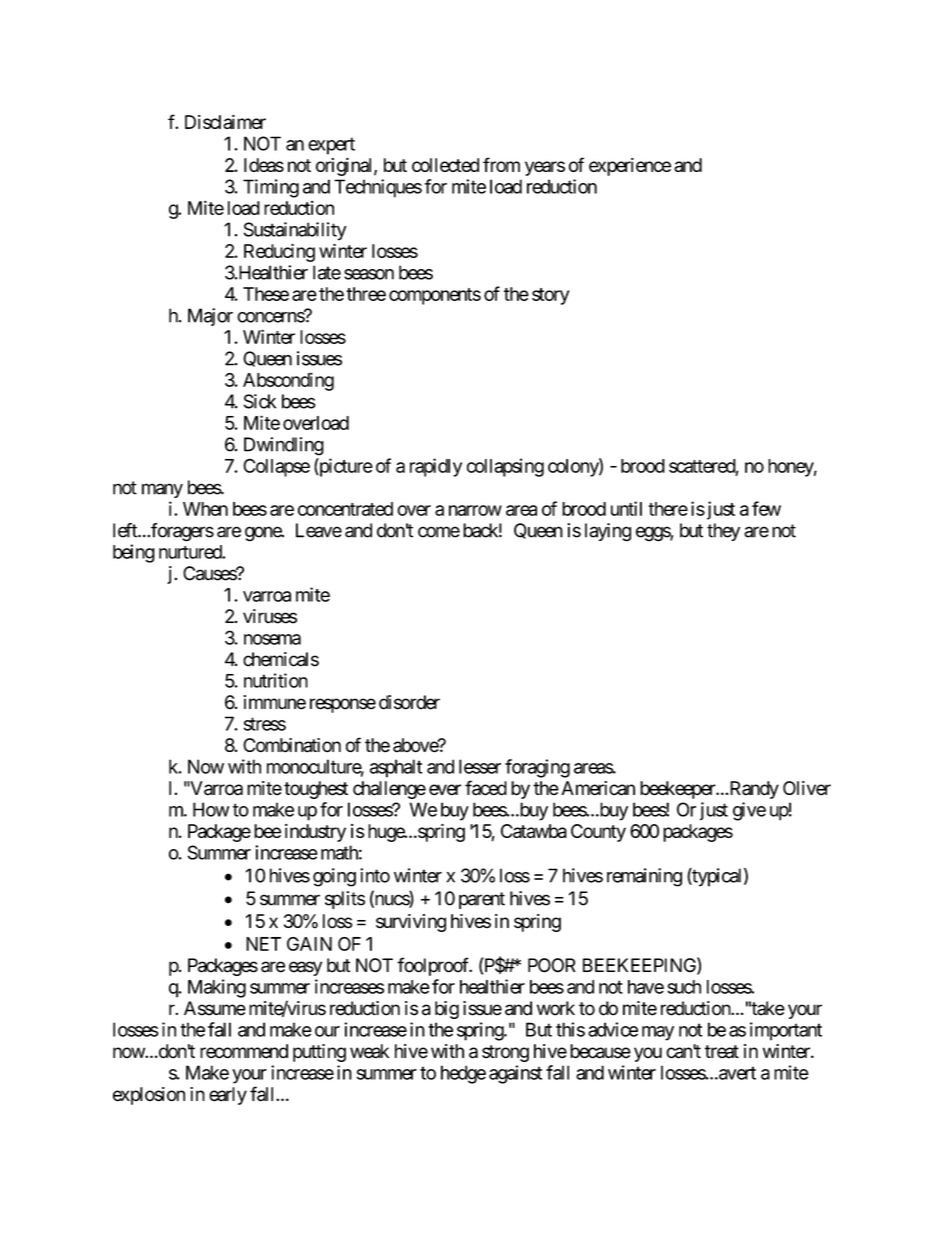 The height and width of the screenshot is (1233, 952). What do you see at coordinates (550, 296) in the screenshot?
I see `story` at bounding box center [550, 296].
